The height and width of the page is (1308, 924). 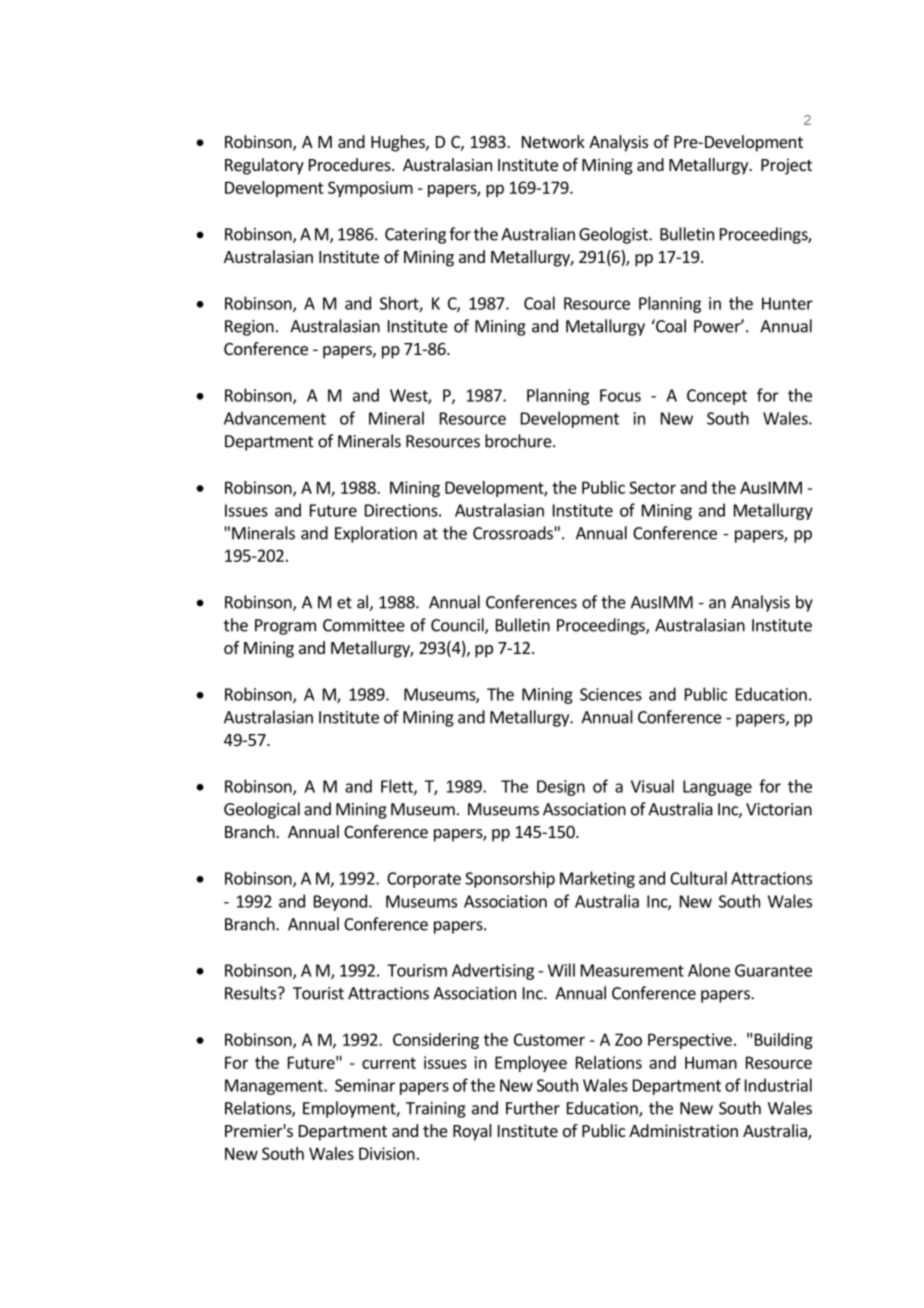 What do you see at coordinates (786, 166) in the page?
I see `Project` at bounding box center [786, 166].
